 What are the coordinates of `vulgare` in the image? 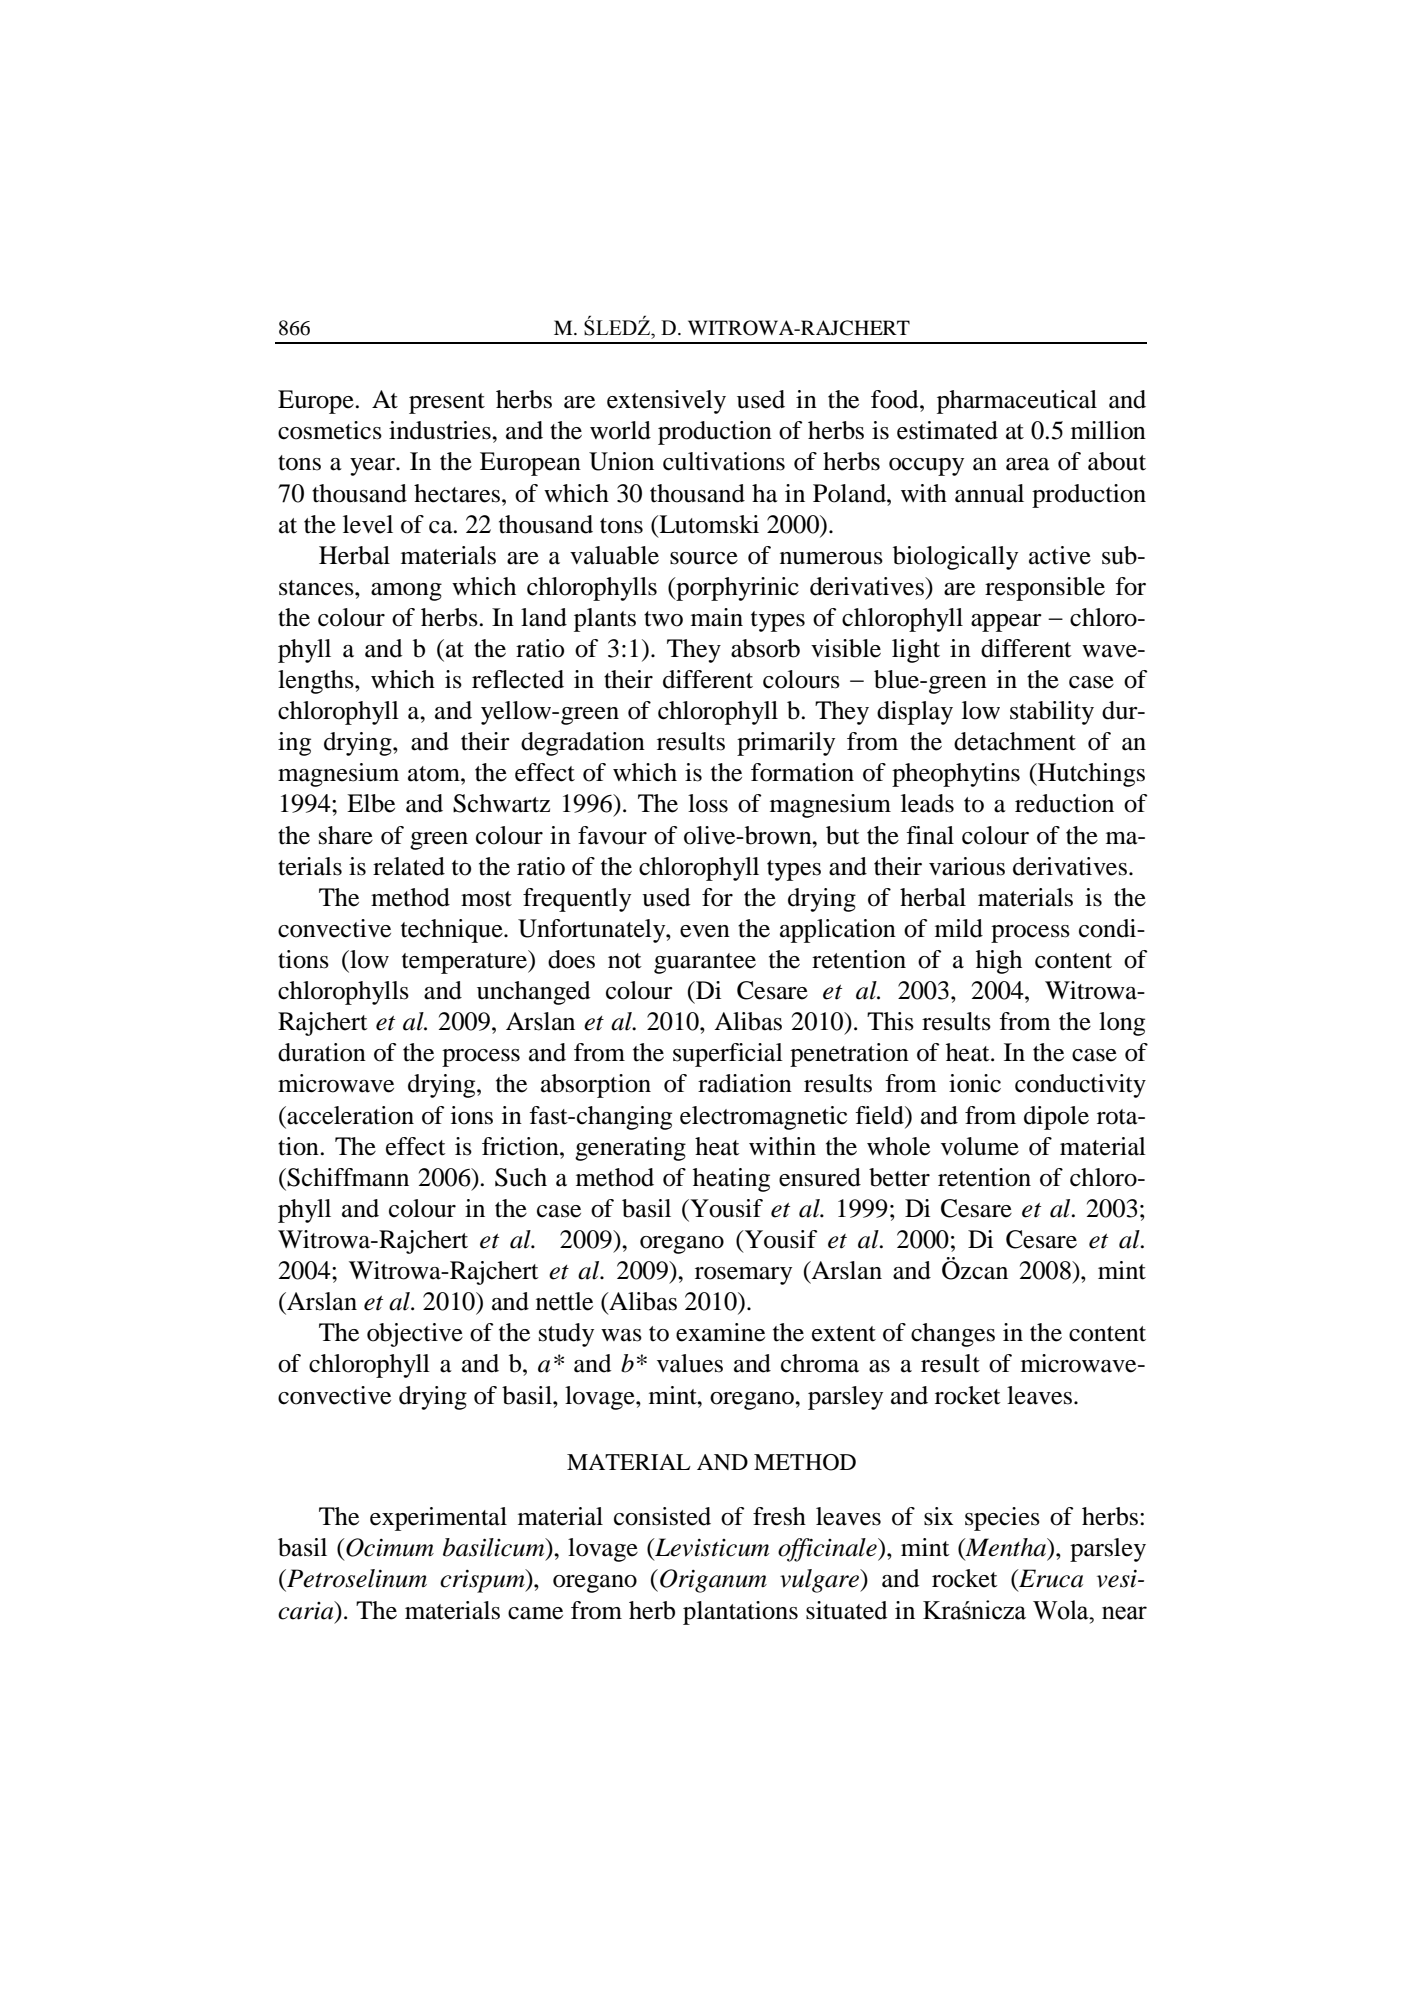 It's located at (821, 1581).
